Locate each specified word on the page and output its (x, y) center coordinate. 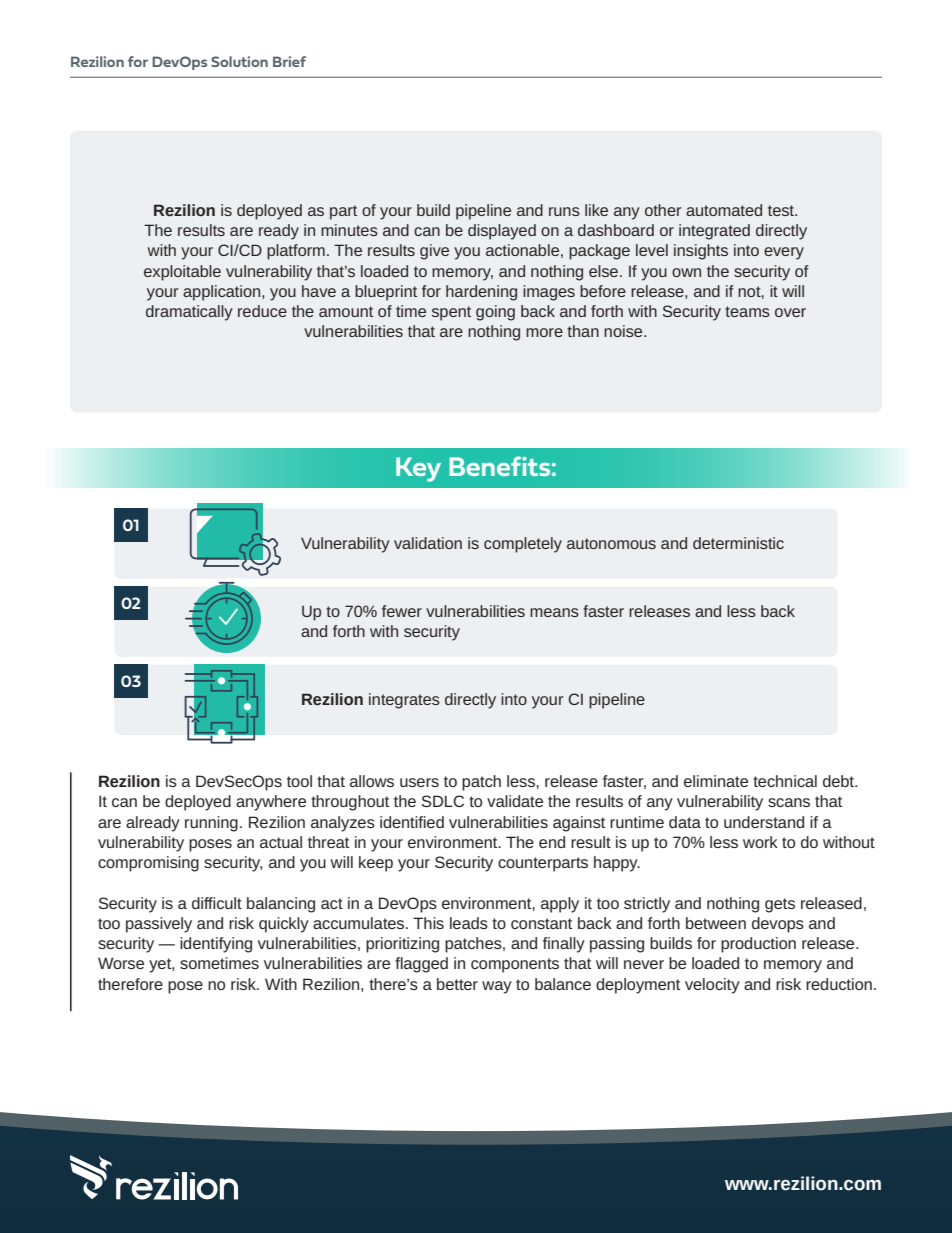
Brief (289, 61)
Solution (239, 61)
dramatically (189, 313)
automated (724, 210)
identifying (216, 945)
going (495, 313)
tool (299, 781)
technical (785, 781)
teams (747, 311)
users (419, 782)
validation (428, 543)
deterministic (738, 543)
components (515, 965)
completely (523, 545)
